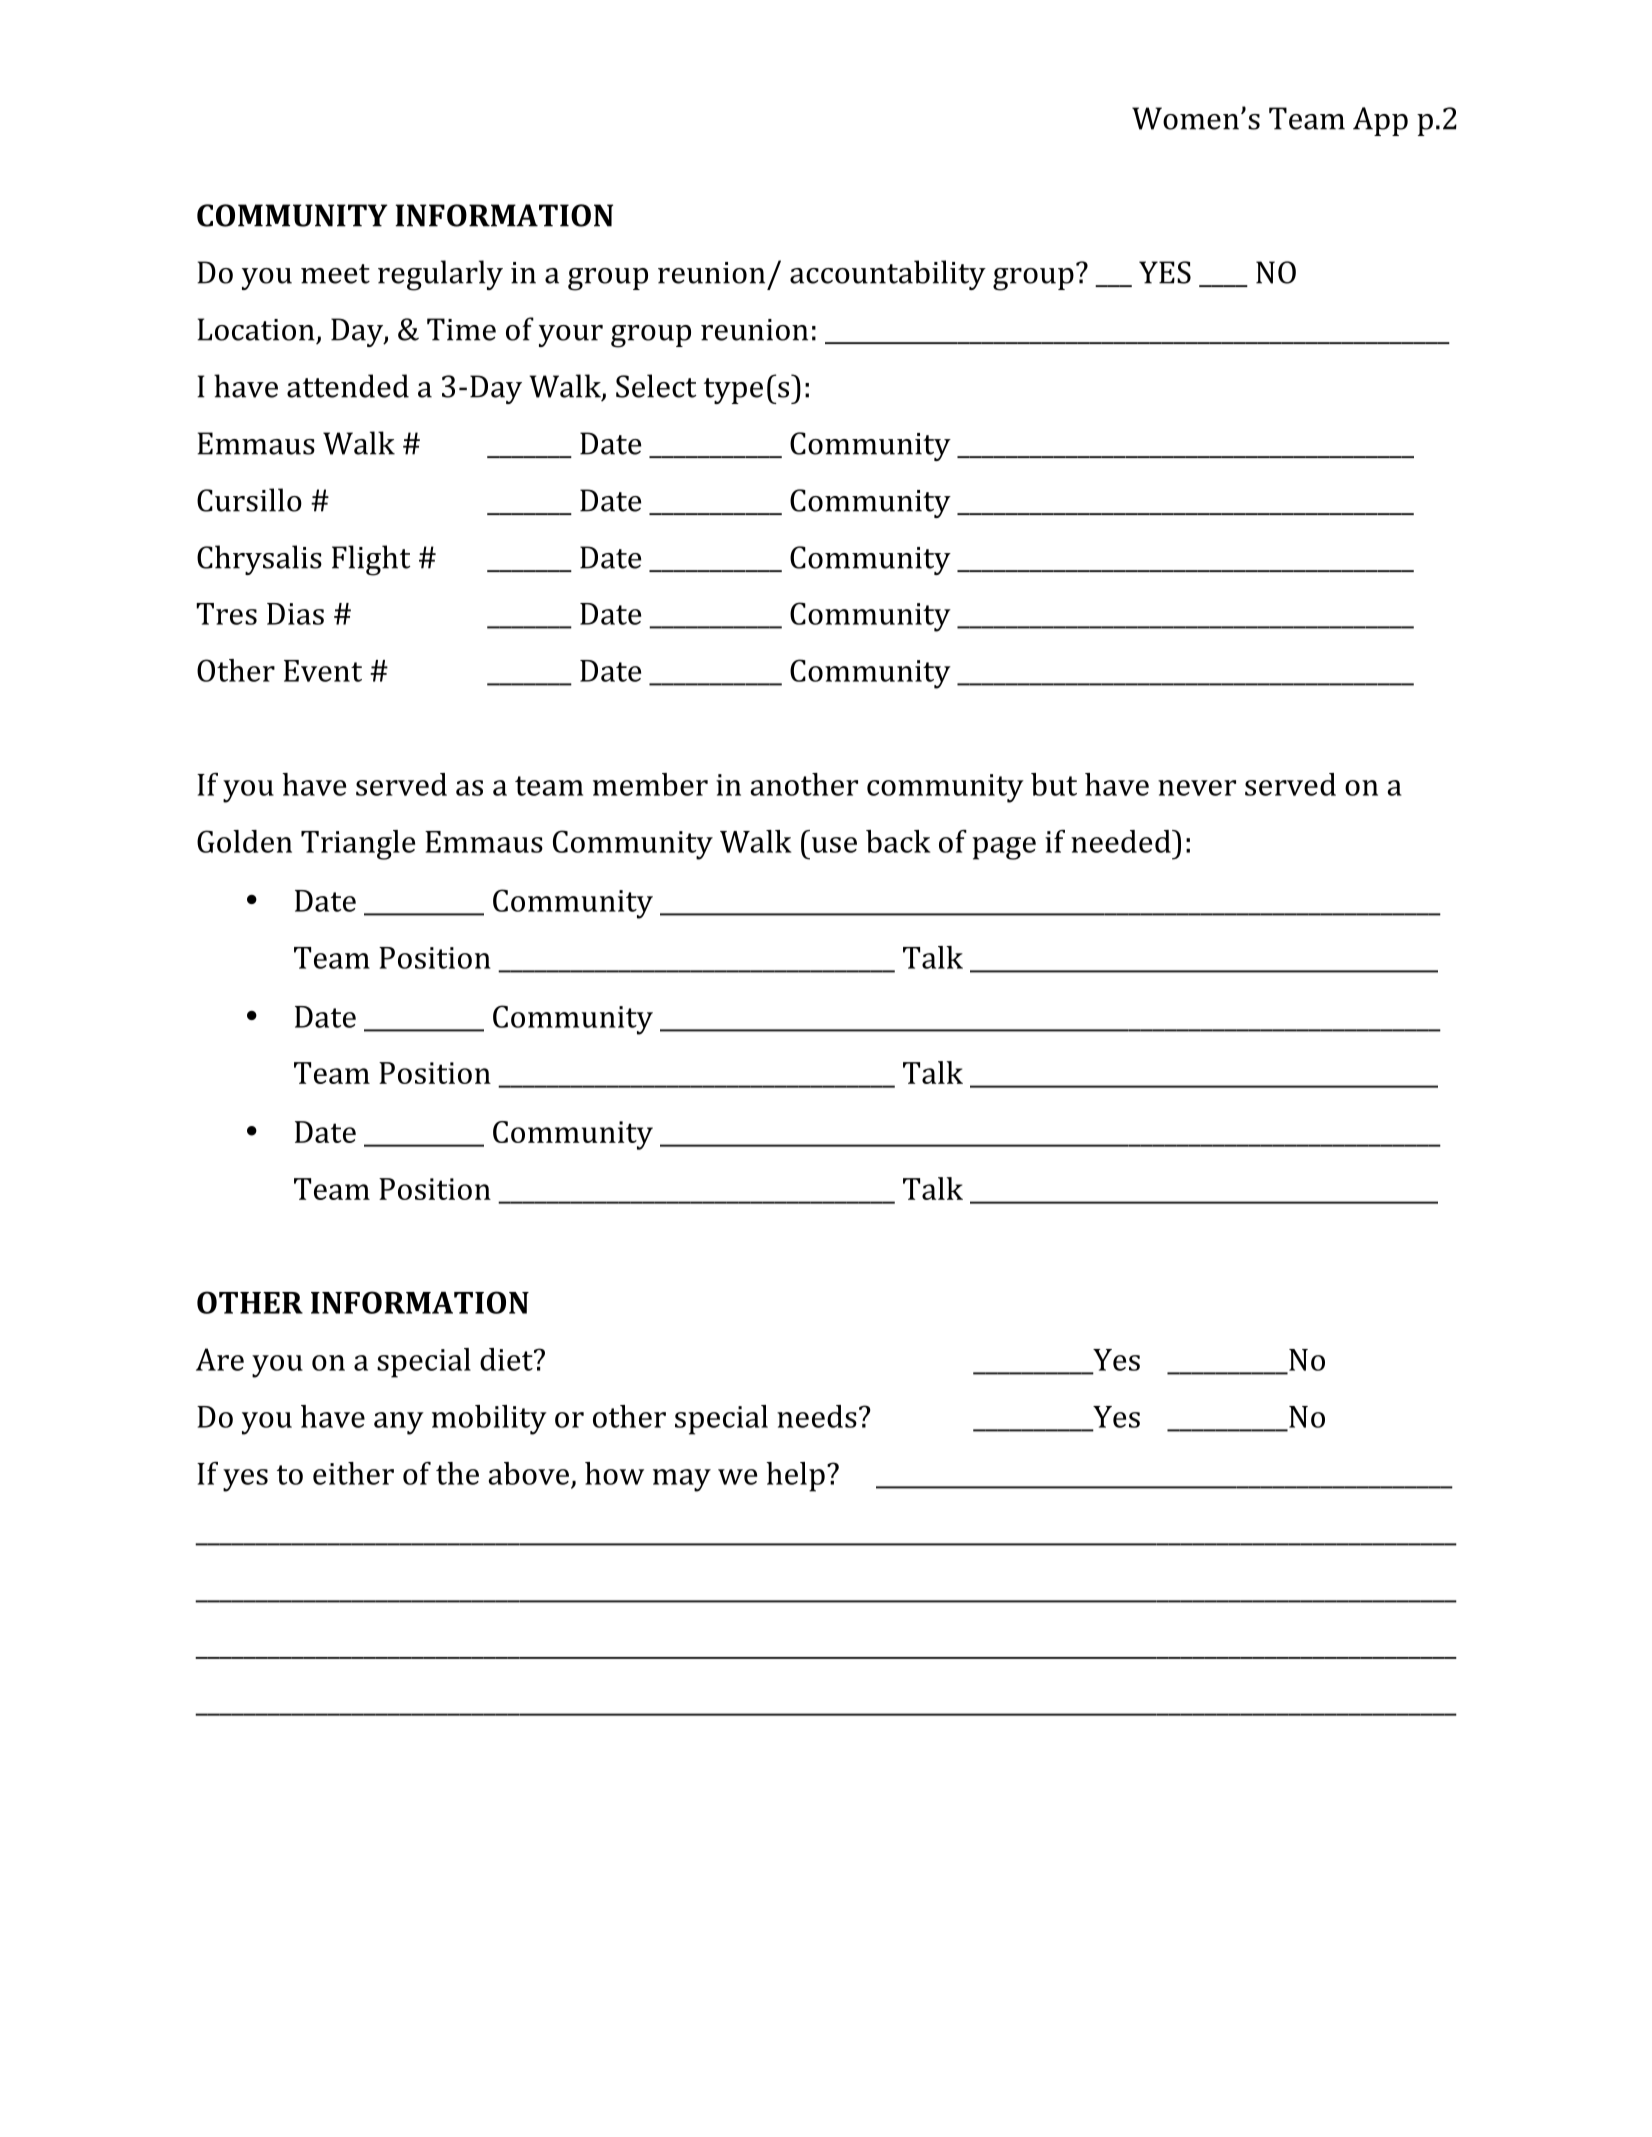  Describe the element at coordinates (335, 274) in the screenshot. I see `meet` at that location.
